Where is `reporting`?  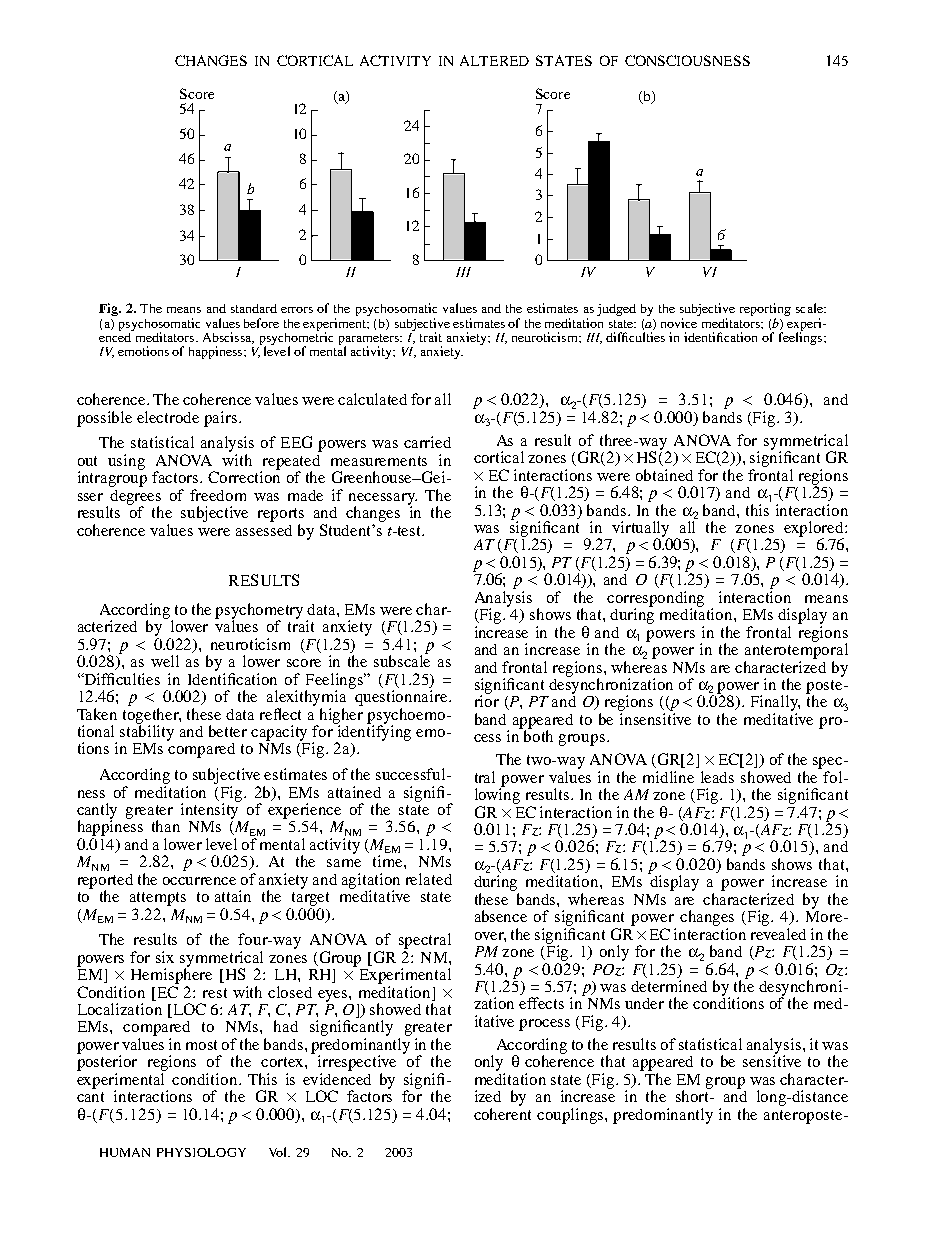 reporting is located at coordinates (765, 311).
